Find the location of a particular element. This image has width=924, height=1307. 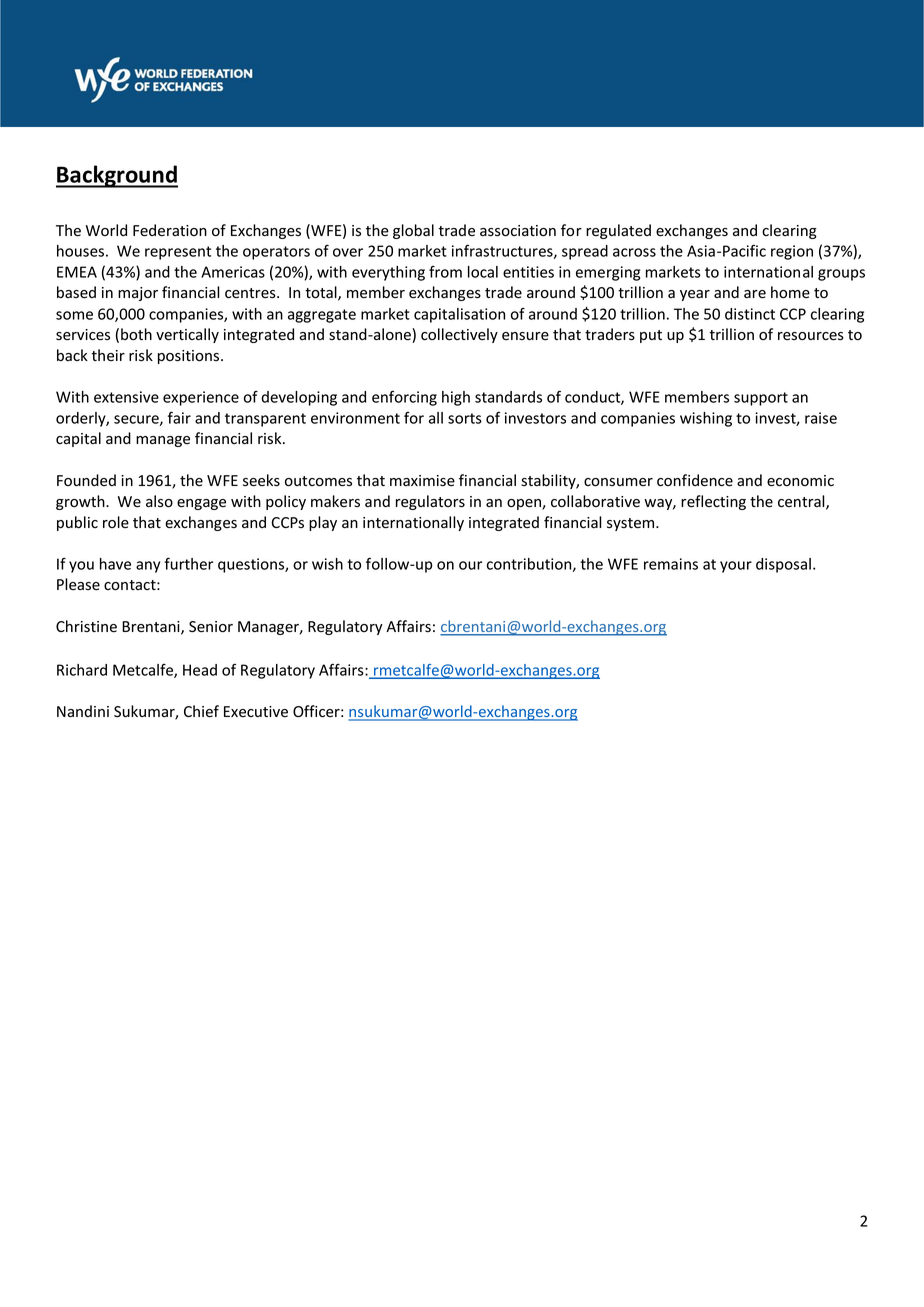

Founded is located at coordinates (86, 480).
